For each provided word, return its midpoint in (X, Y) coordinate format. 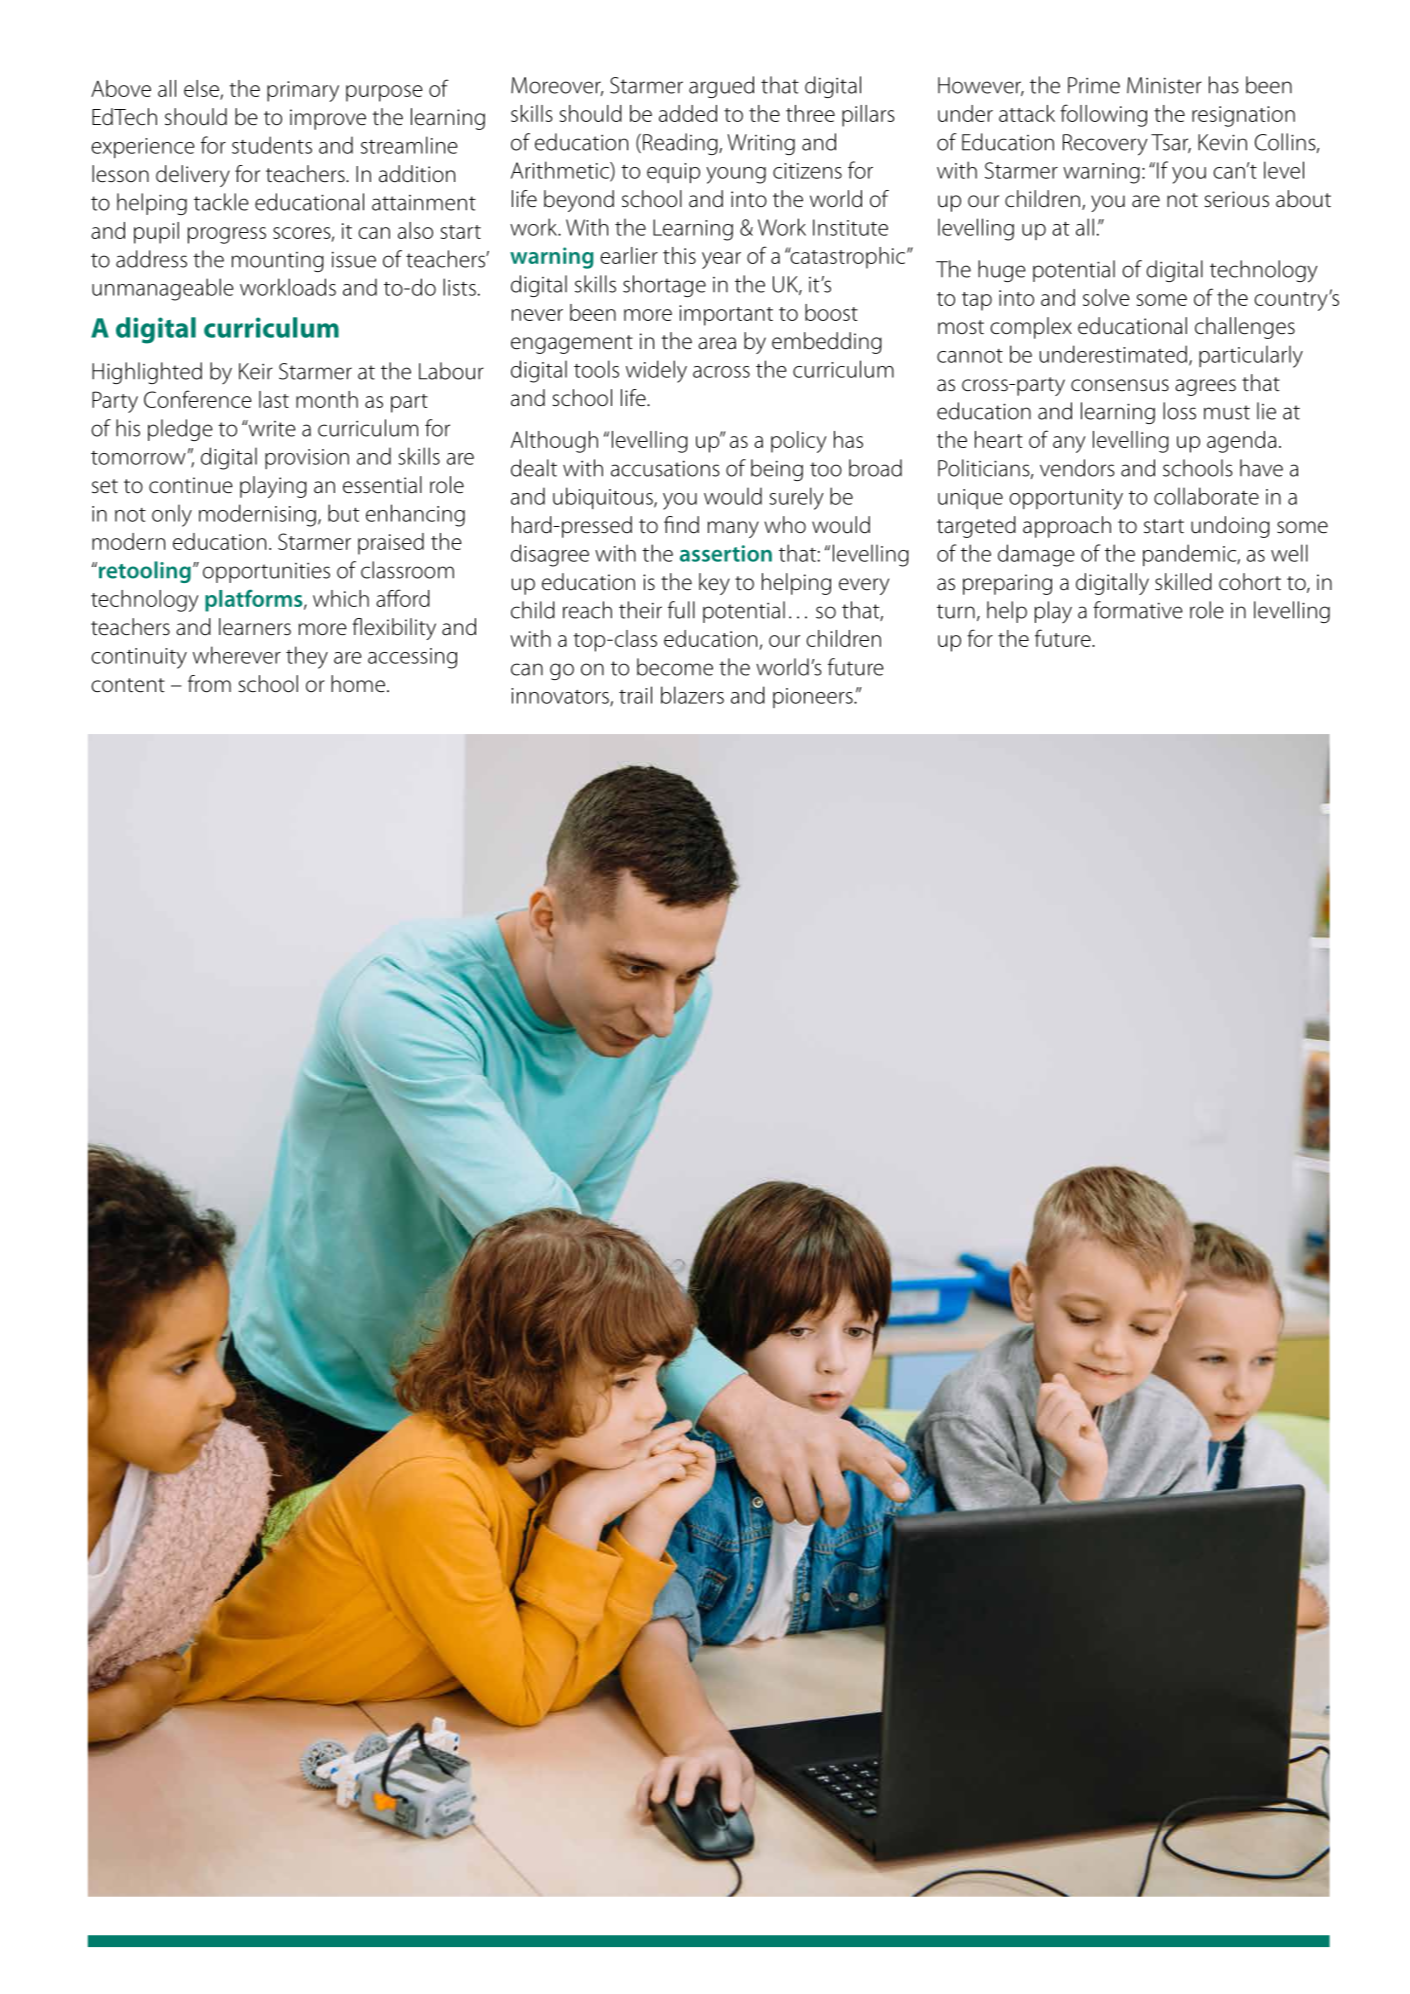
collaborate (1206, 496)
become (675, 667)
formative (1138, 610)
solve (1106, 297)
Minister (1164, 85)
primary (303, 91)
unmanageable (163, 289)
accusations (665, 468)
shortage (664, 286)
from (209, 684)
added (688, 113)
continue (191, 485)
